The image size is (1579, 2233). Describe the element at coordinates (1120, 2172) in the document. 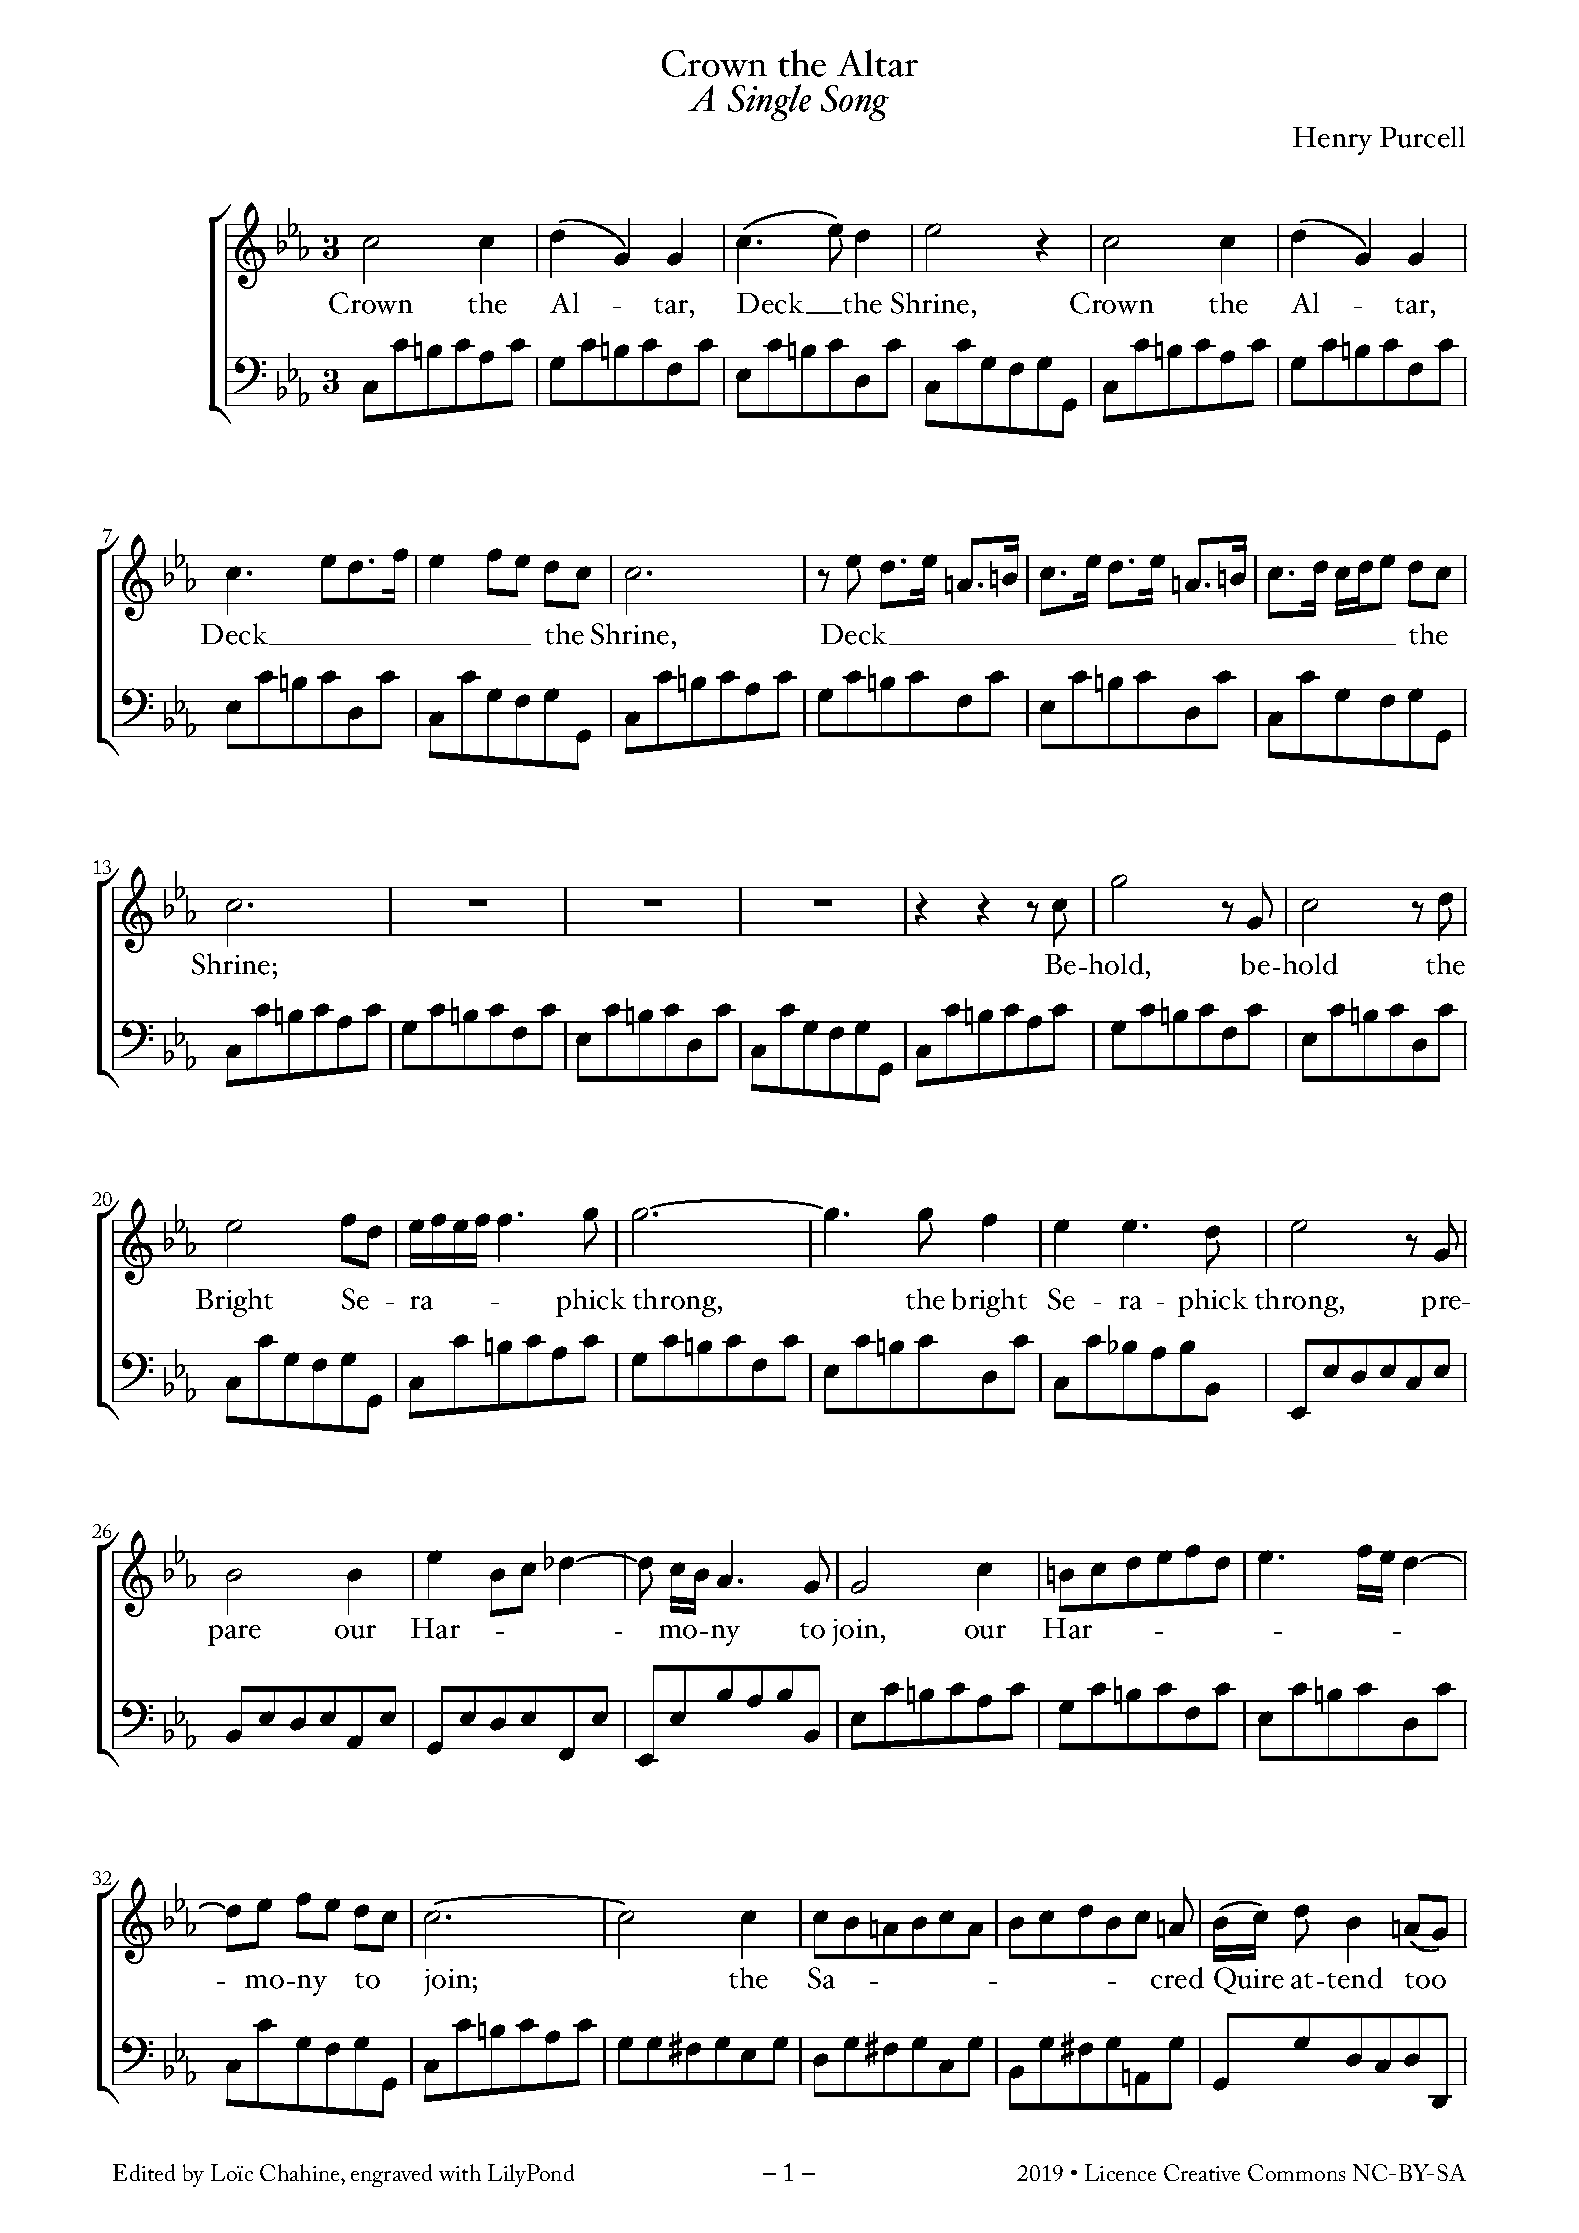

I see `Licence` at that location.
